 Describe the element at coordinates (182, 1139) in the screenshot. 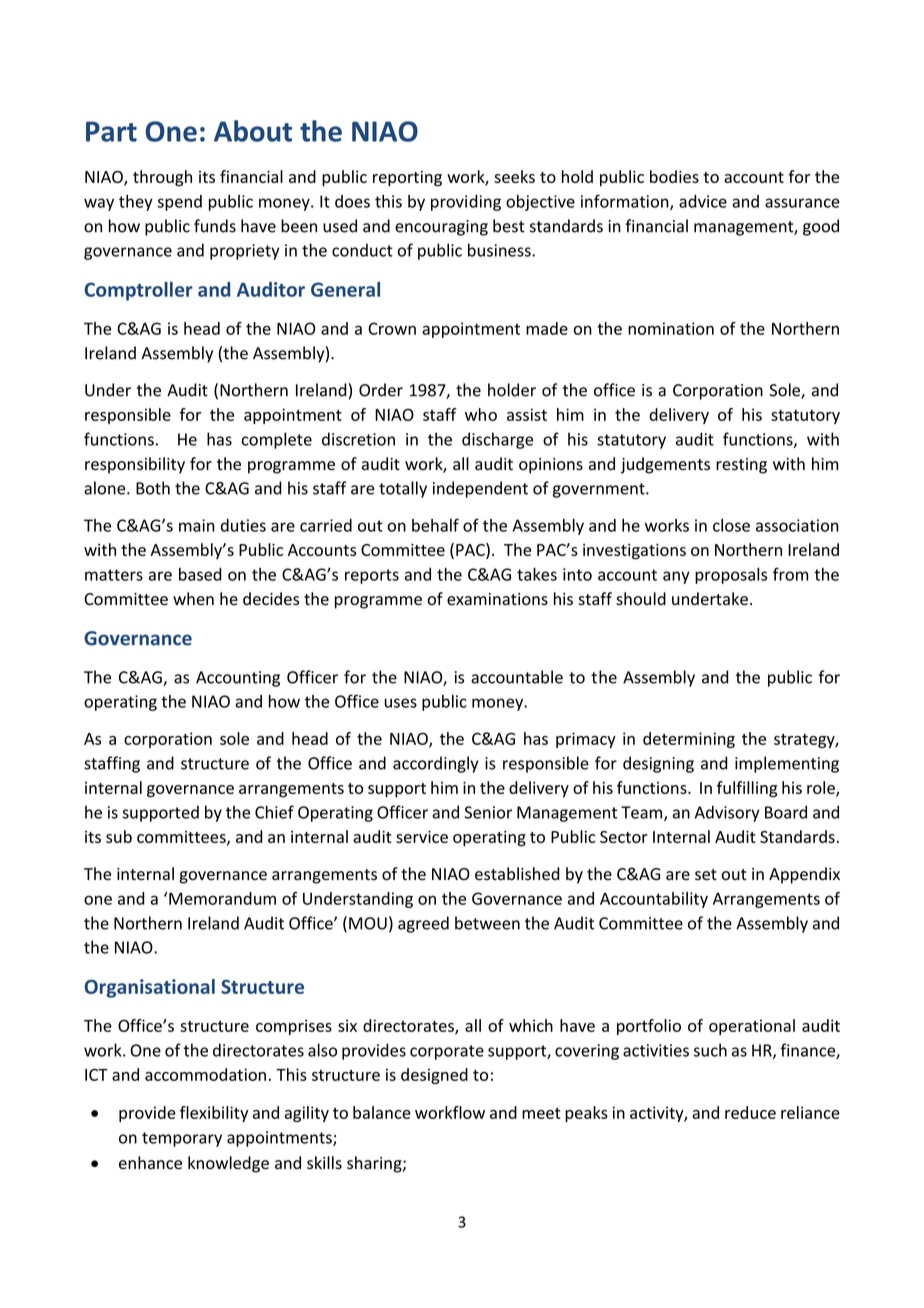

I see `temporary` at that location.
